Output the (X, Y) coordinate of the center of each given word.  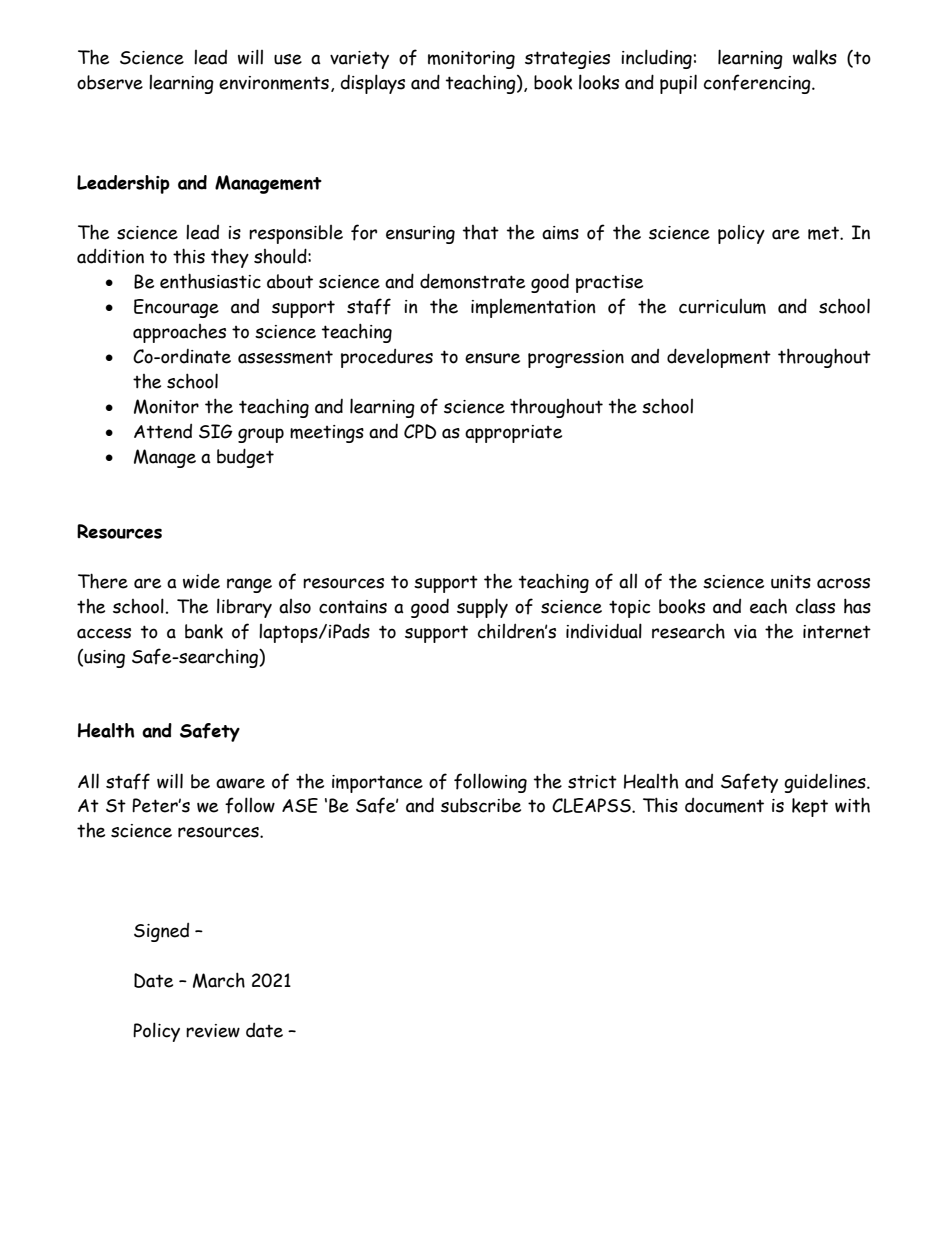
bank (204, 631)
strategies (567, 60)
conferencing (758, 84)
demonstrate (472, 281)
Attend (163, 431)
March (219, 980)
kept (810, 807)
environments (274, 83)
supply (482, 608)
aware (240, 783)
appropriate (513, 434)
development (719, 358)
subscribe (481, 805)
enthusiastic (210, 281)
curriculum (722, 306)
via (745, 632)
